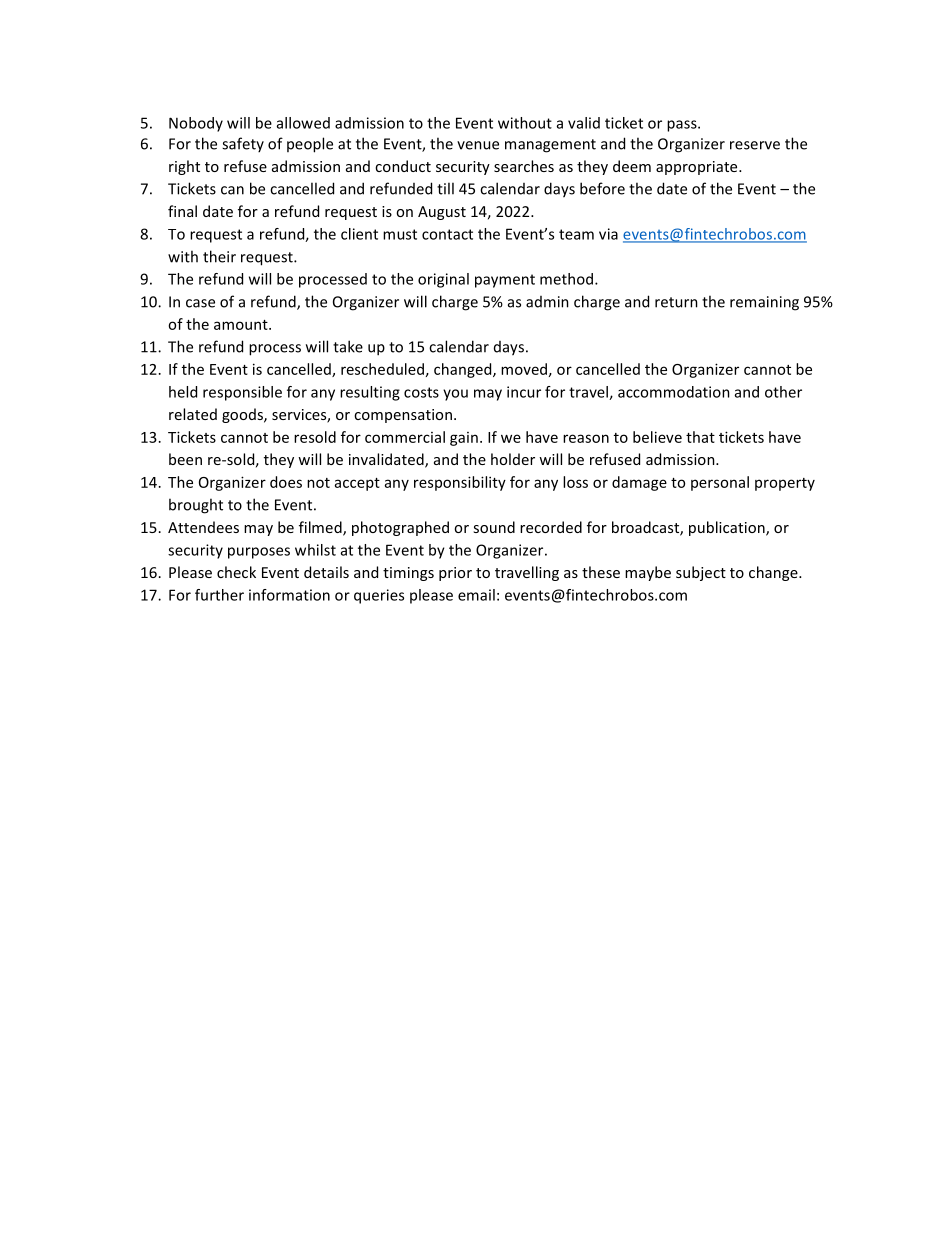  Describe the element at coordinates (286, 482) in the document. I see `does` at that location.
